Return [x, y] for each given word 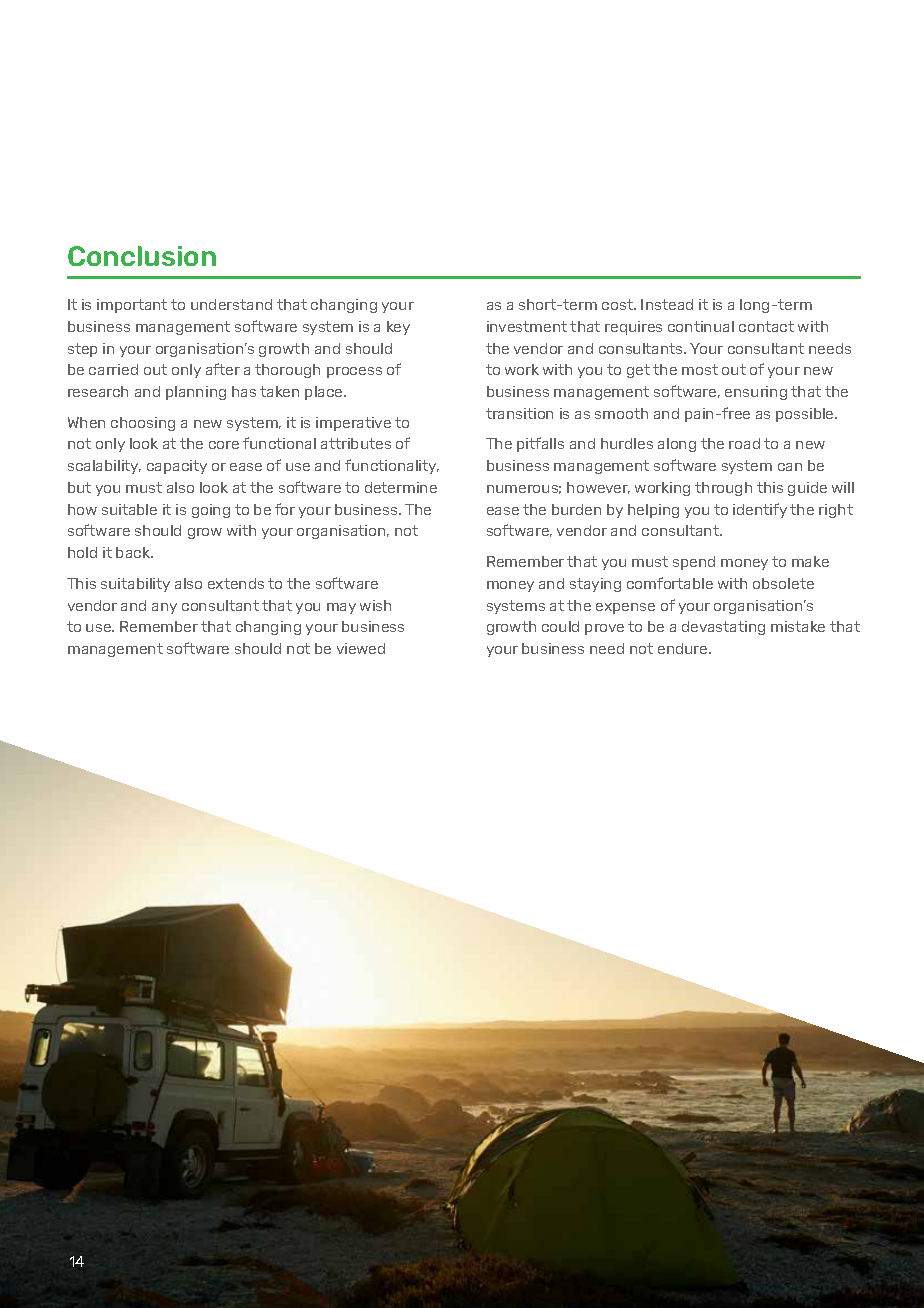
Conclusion [142, 256]
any [164, 608]
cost [618, 304]
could [560, 626]
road [744, 443]
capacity [177, 467]
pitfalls [540, 444]
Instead [667, 304]
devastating [723, 628]
